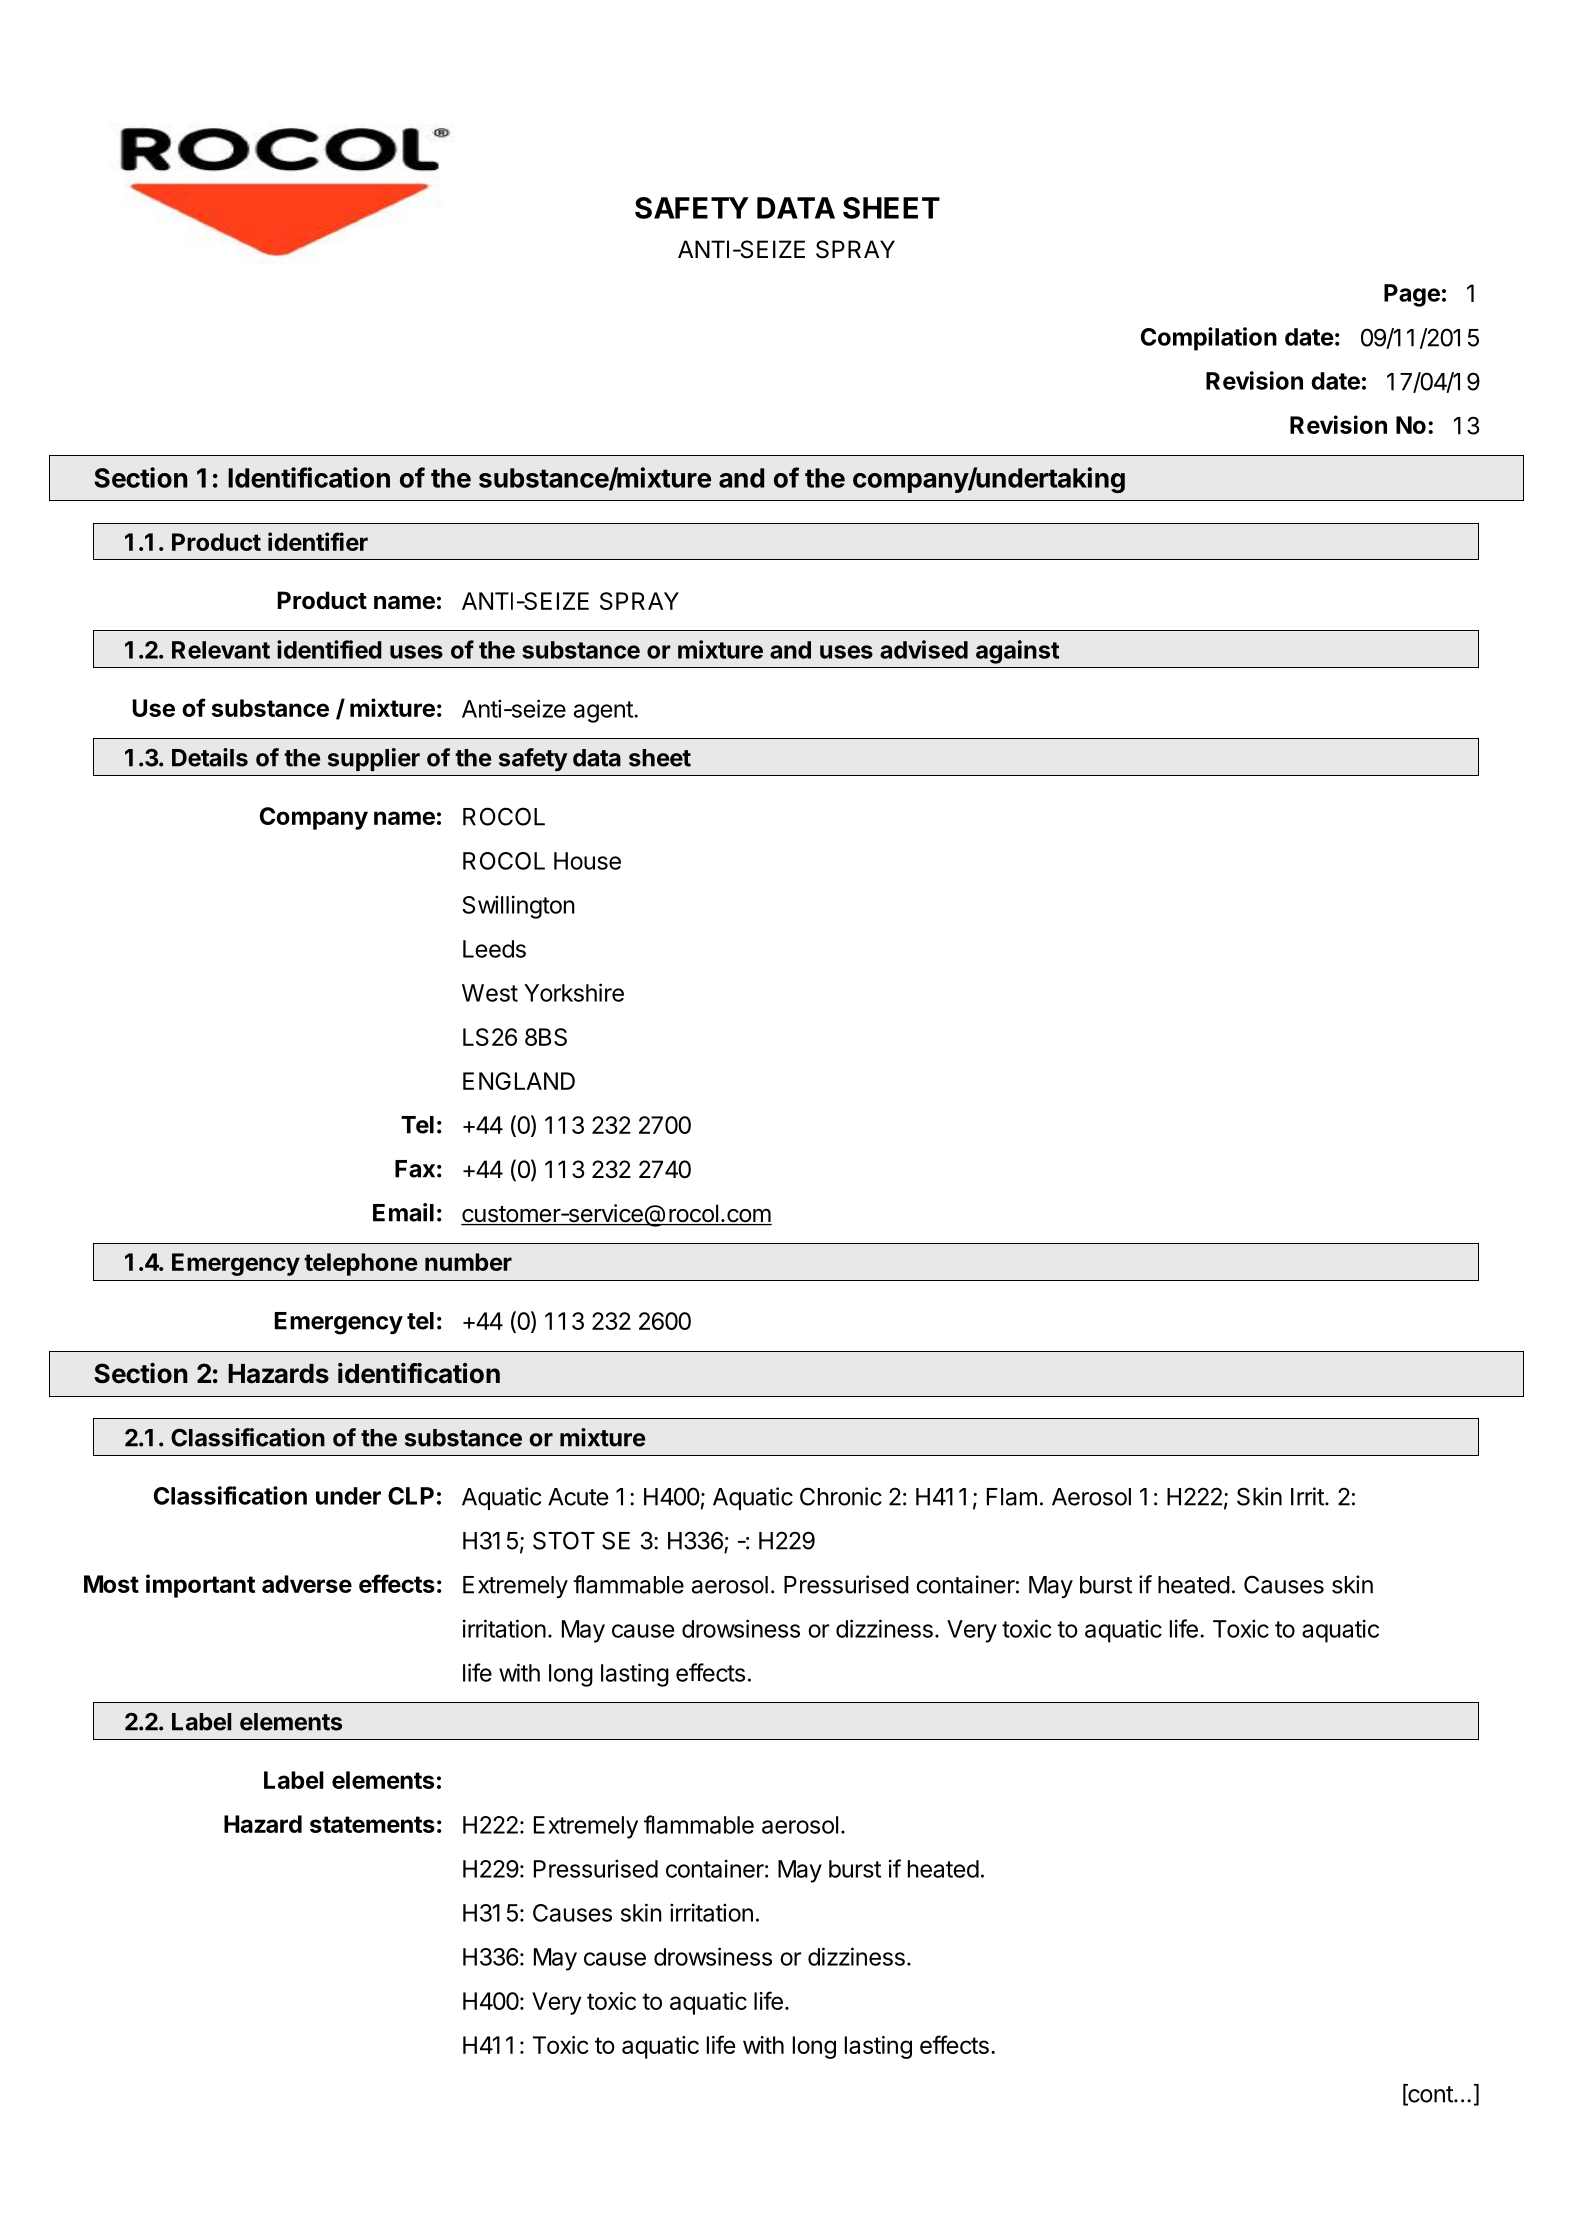  Describe the element at coordinates (1017, 652) in the page. I see `against` at that location.
